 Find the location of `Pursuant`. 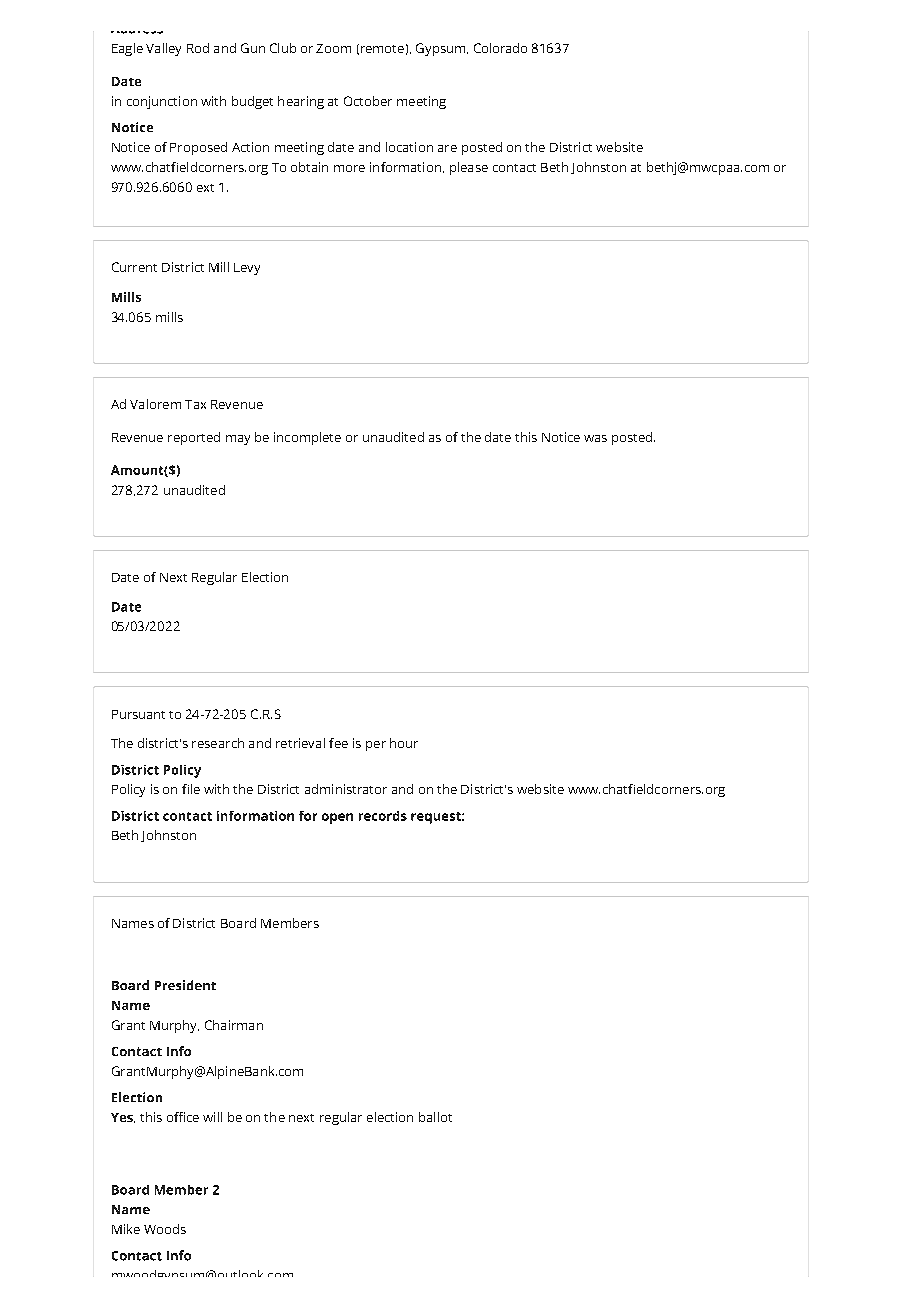

Pursuant is located at coordinates (138, 714).
